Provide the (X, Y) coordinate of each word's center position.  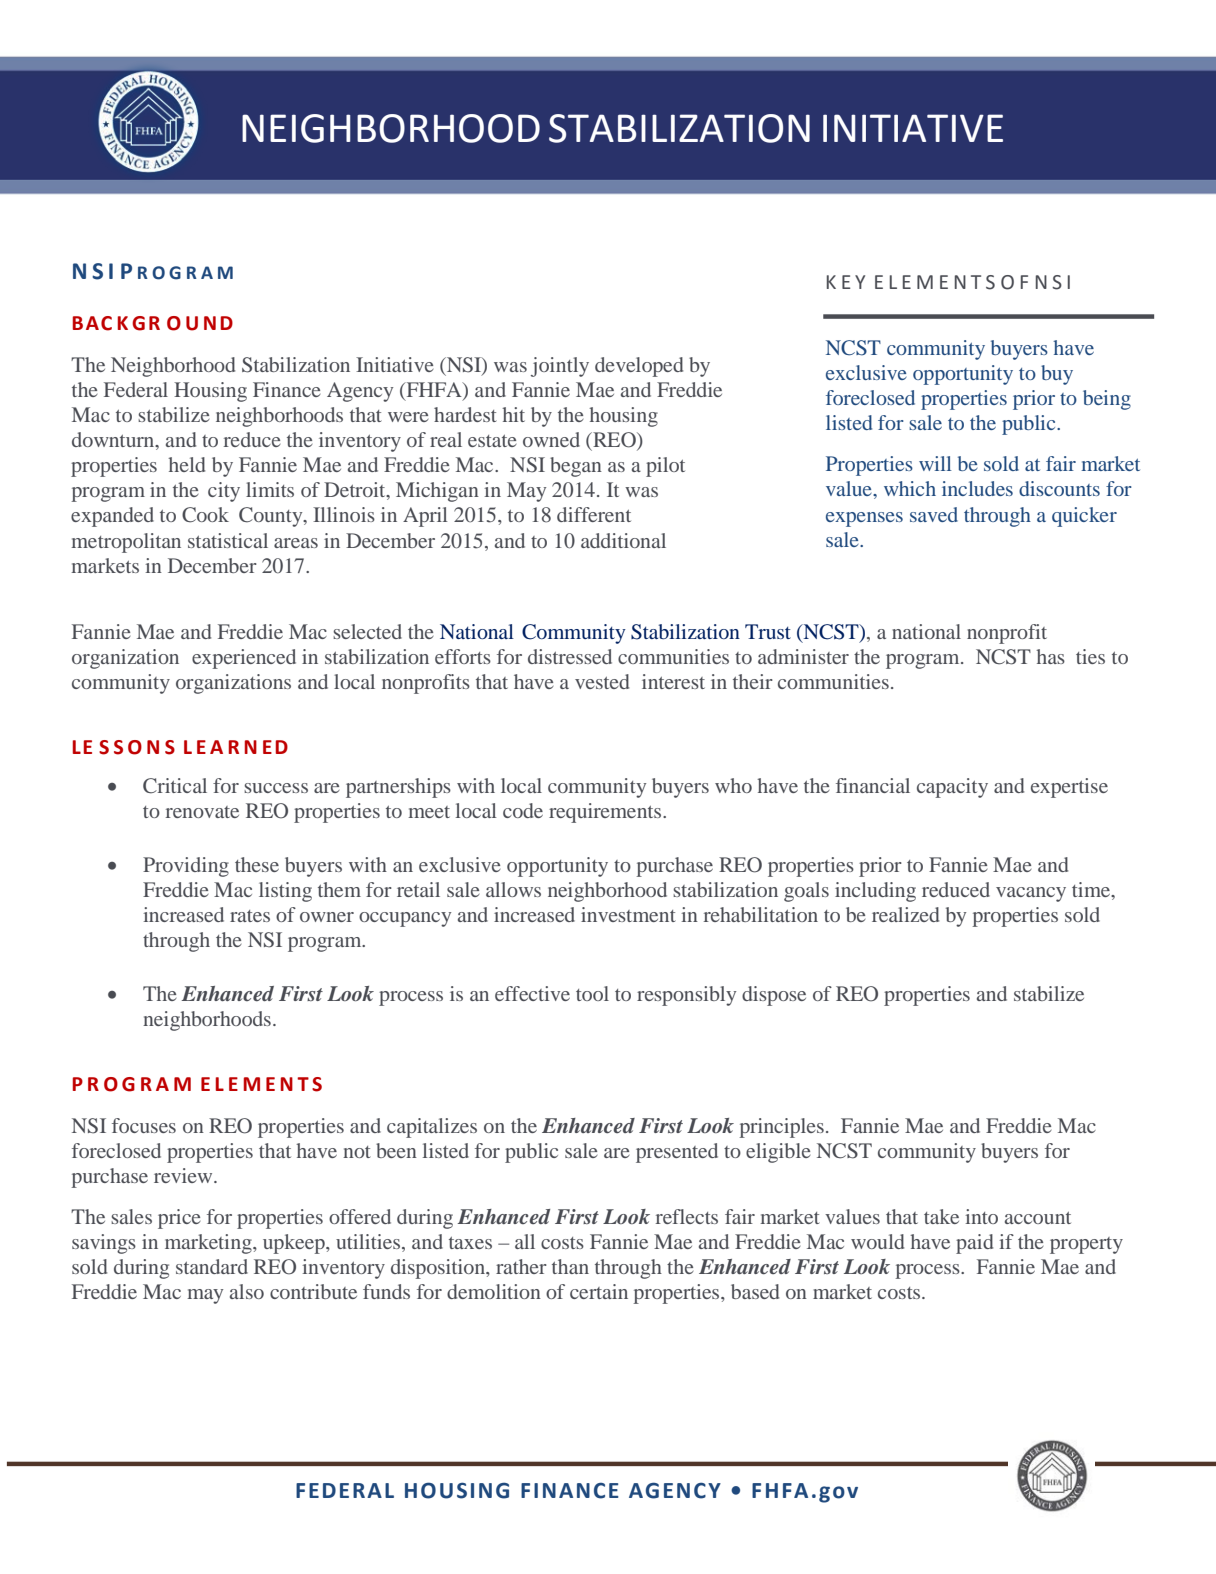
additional (623, 540)
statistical (228, 540)
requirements (606, 813)
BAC (92, 323)
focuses (144, 1125)
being (1107, 400)
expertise (1069, 788)
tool (592, 993)
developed (639, 367)
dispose (774, 996)
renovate (202, 812)
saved (934, 514)
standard (212, 1266)
